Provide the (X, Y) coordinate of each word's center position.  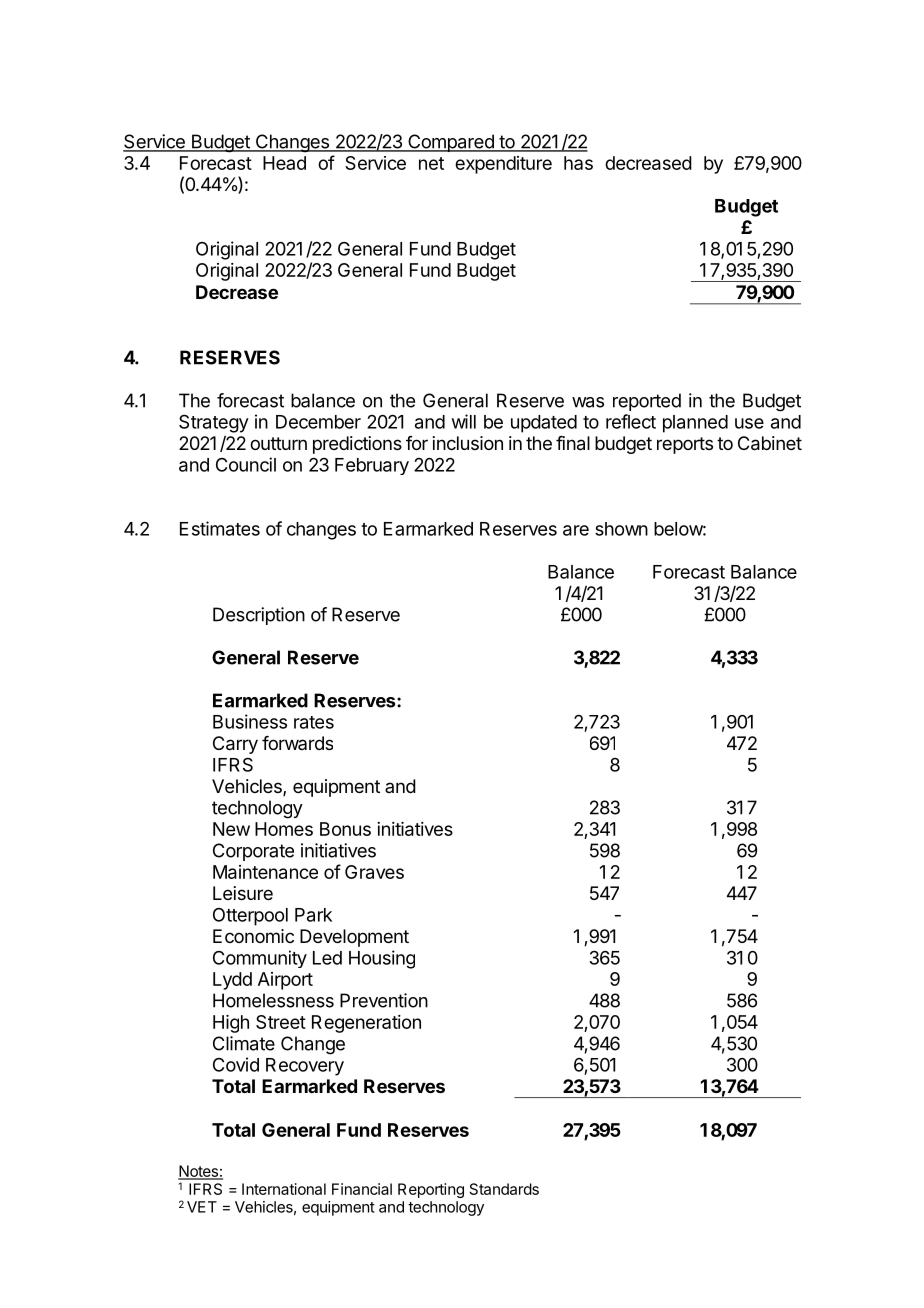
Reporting (431, 1190)
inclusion (468, 443)
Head (284, 163)
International (284, 1189)
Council (246, 464)
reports (685, 445)
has (578, 163)
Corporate (253, 852)
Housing (382, 959)
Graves (374, 872)
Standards (504, 1189)
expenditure (503, 165)
